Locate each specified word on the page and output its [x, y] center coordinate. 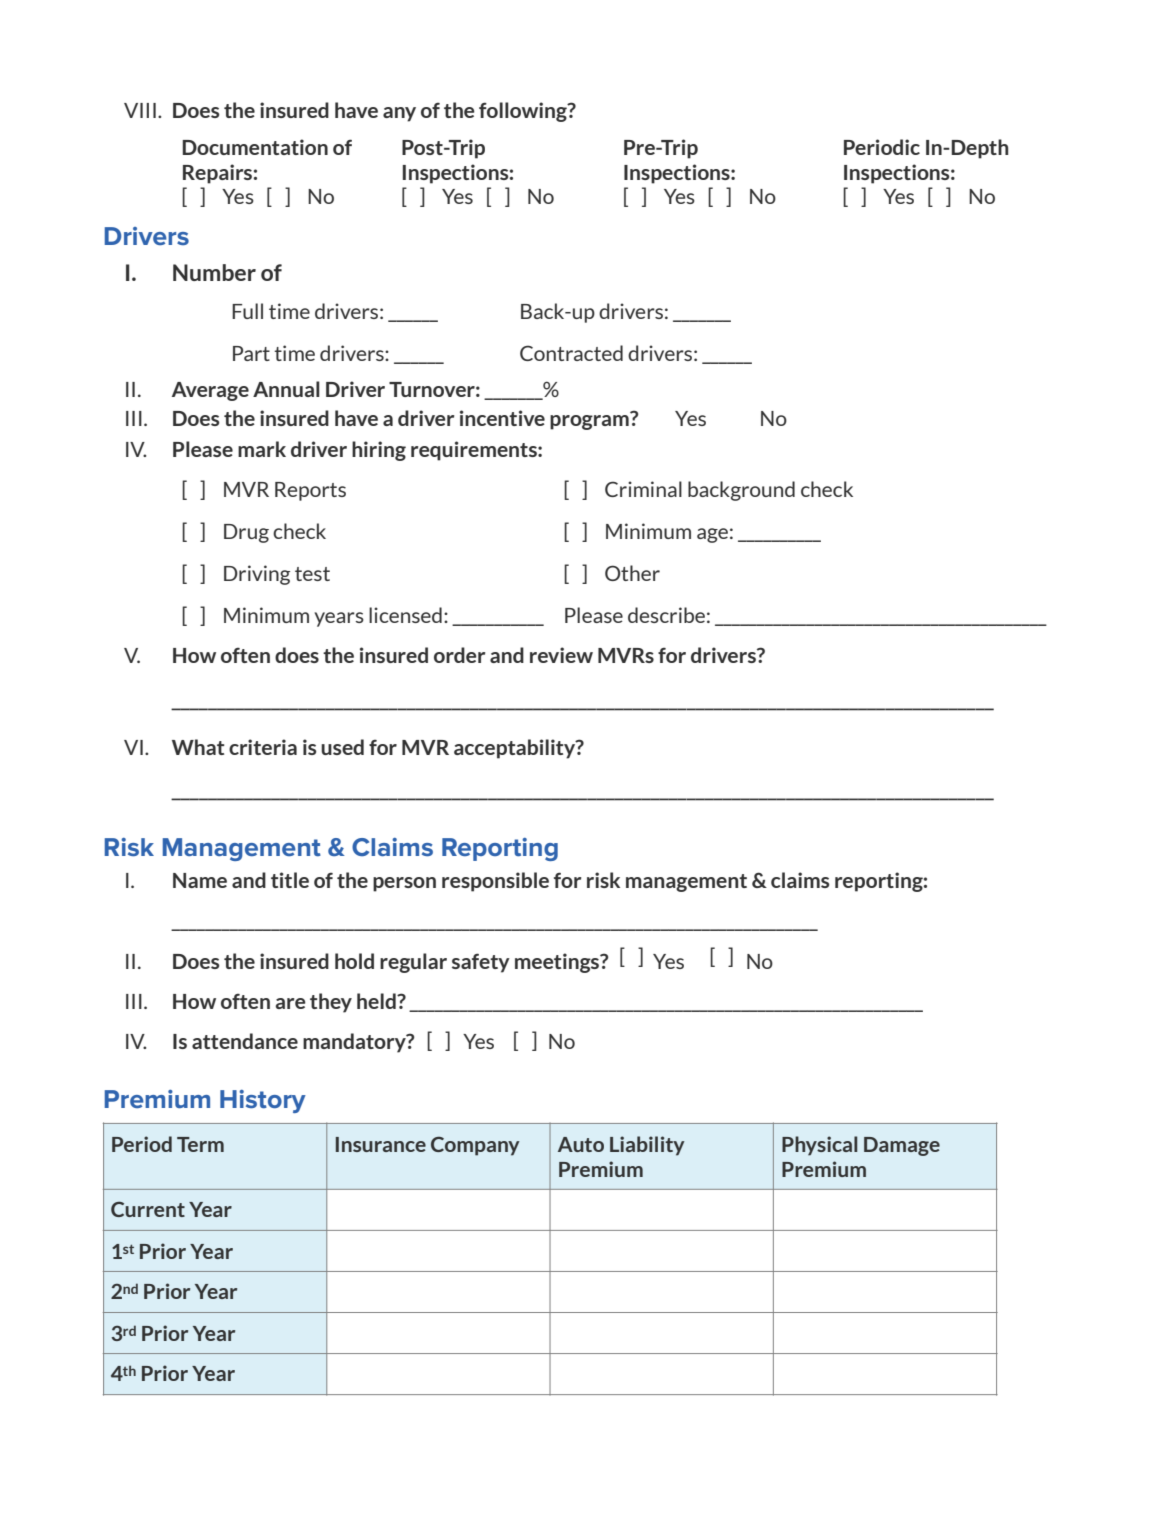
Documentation [255, 147]
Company [475, 1146]
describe [666, 615]
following [524, 112]
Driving [257, 575]
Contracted [571, 353]
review [561, 655]
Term [200, 1144]
